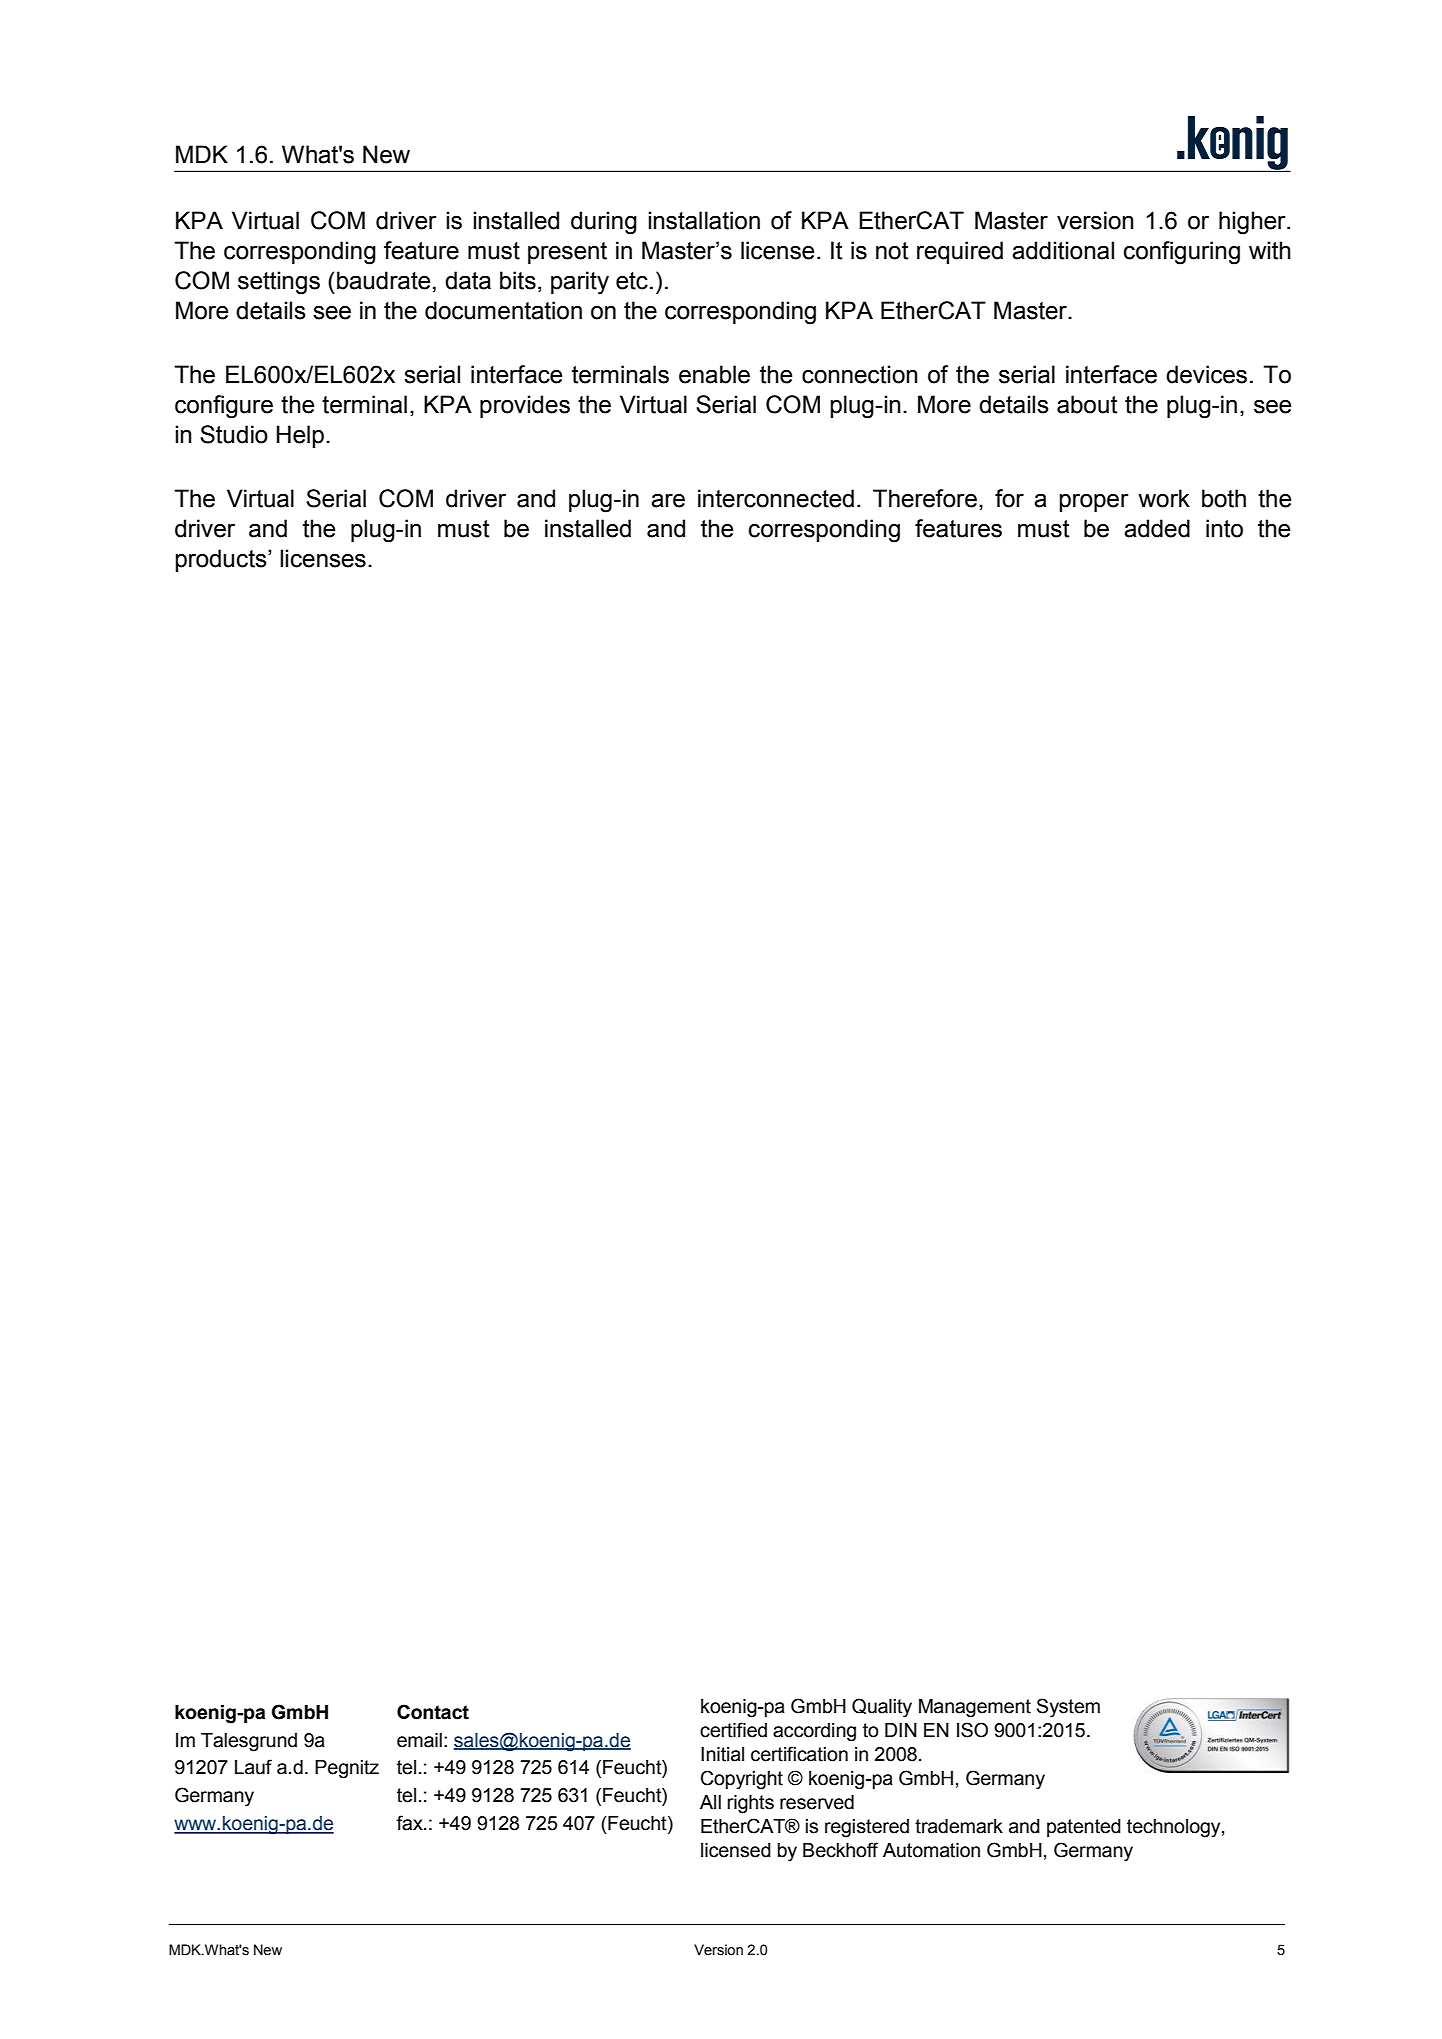  I want to click on fax, so click(410, 1823).
